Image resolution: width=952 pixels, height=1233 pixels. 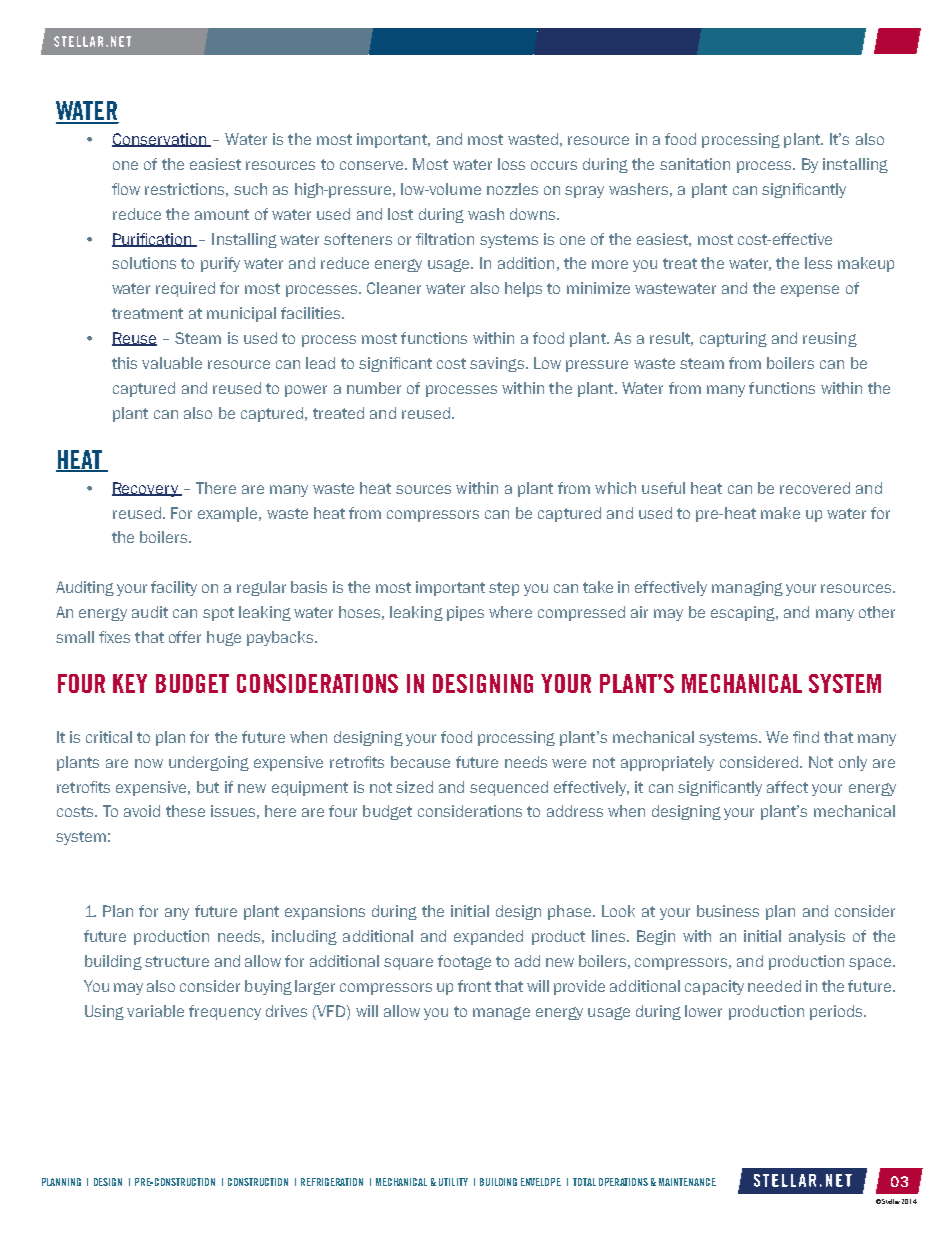 What do you see at coordinates (332, 1182) in the screenshot?
I see `REFRIGERATION` at bounding box center [332, 1182].
